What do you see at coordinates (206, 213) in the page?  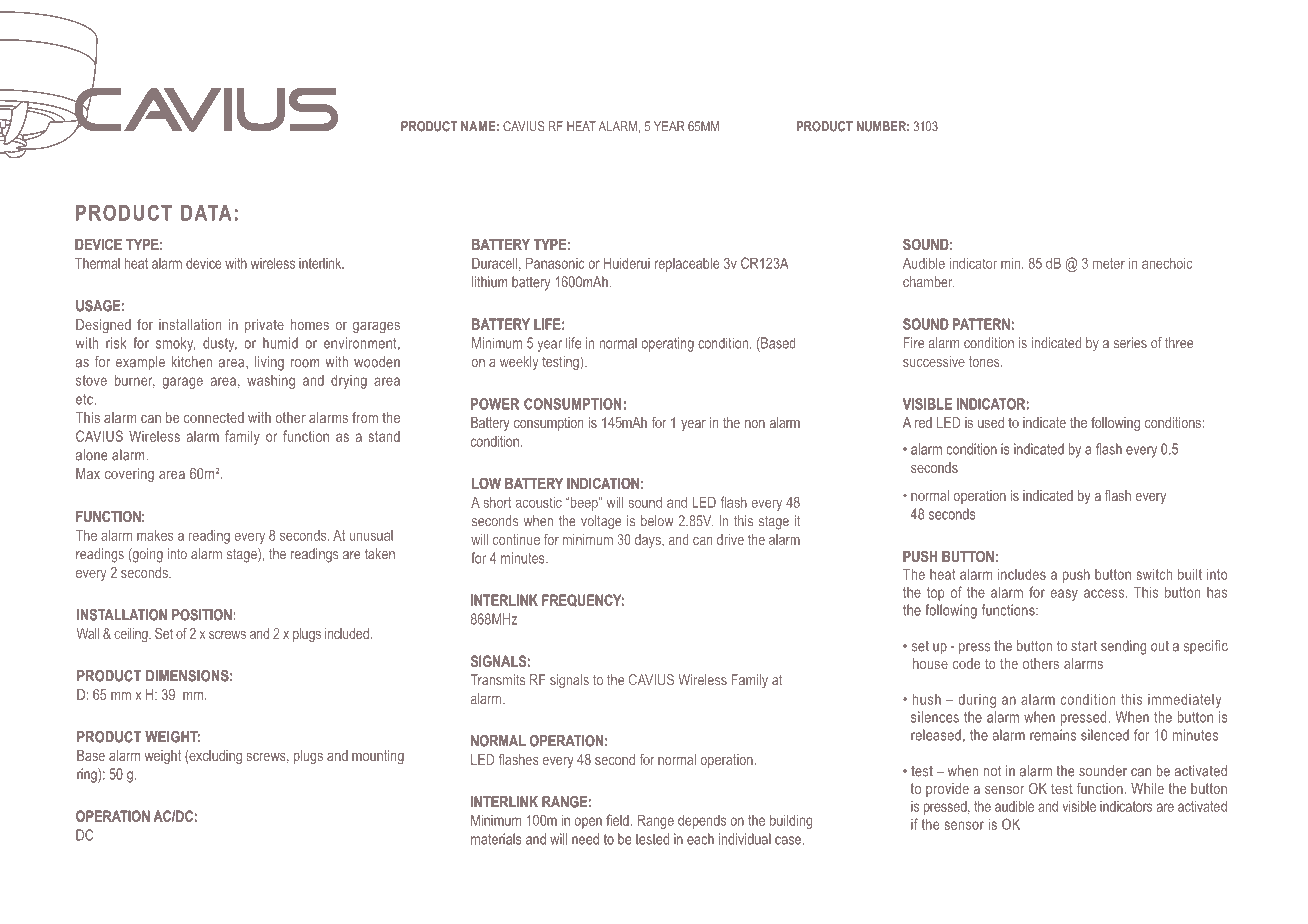 I see `DATA` at bounding box center [206, 213].
